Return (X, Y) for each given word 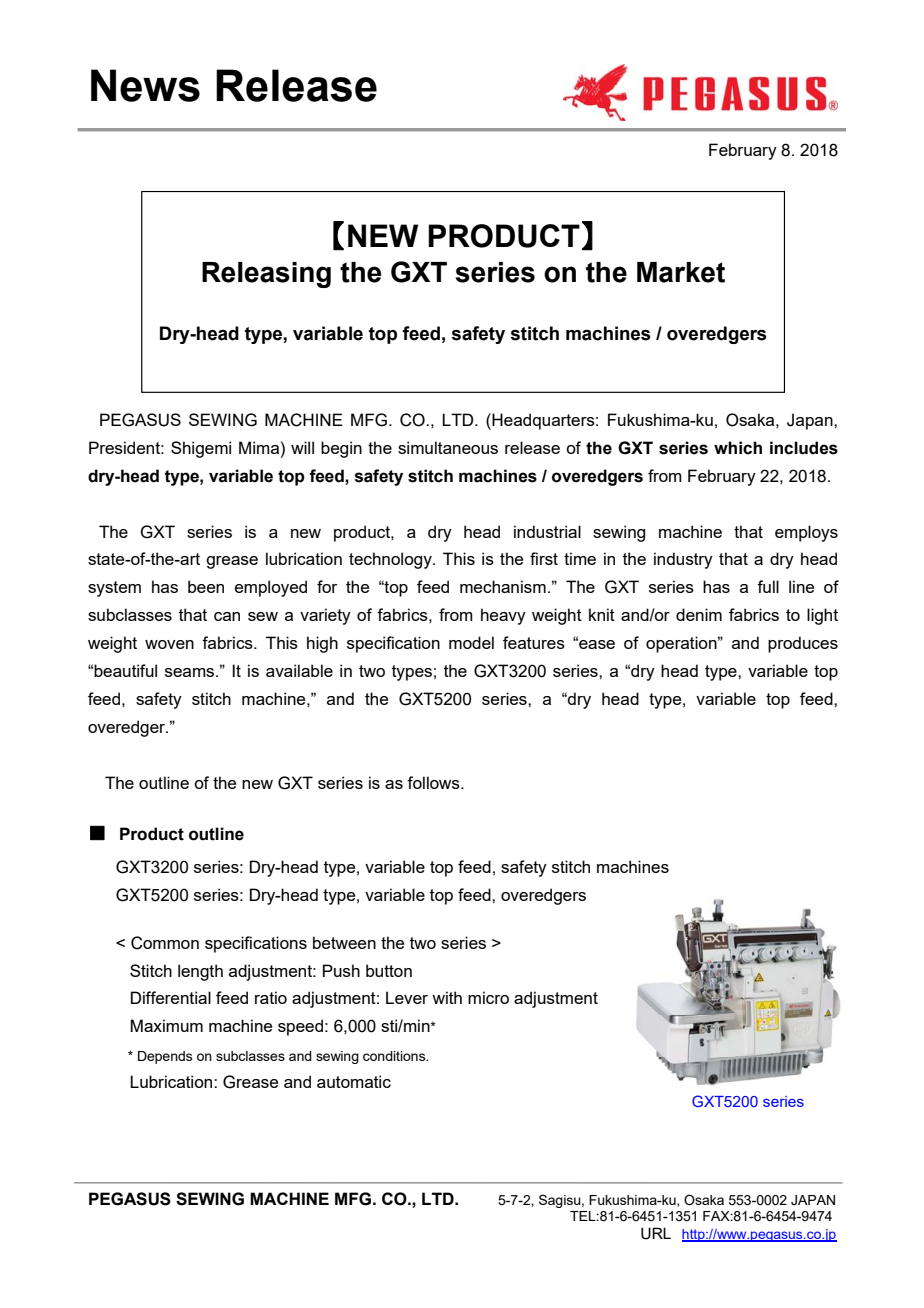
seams (191, 672)
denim (699, 614)
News (145, 85)
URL (656, 1233)
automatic (354, 1081)
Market (681, 272)
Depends (165, 1057)
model (471, 642)
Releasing (266, 275)
